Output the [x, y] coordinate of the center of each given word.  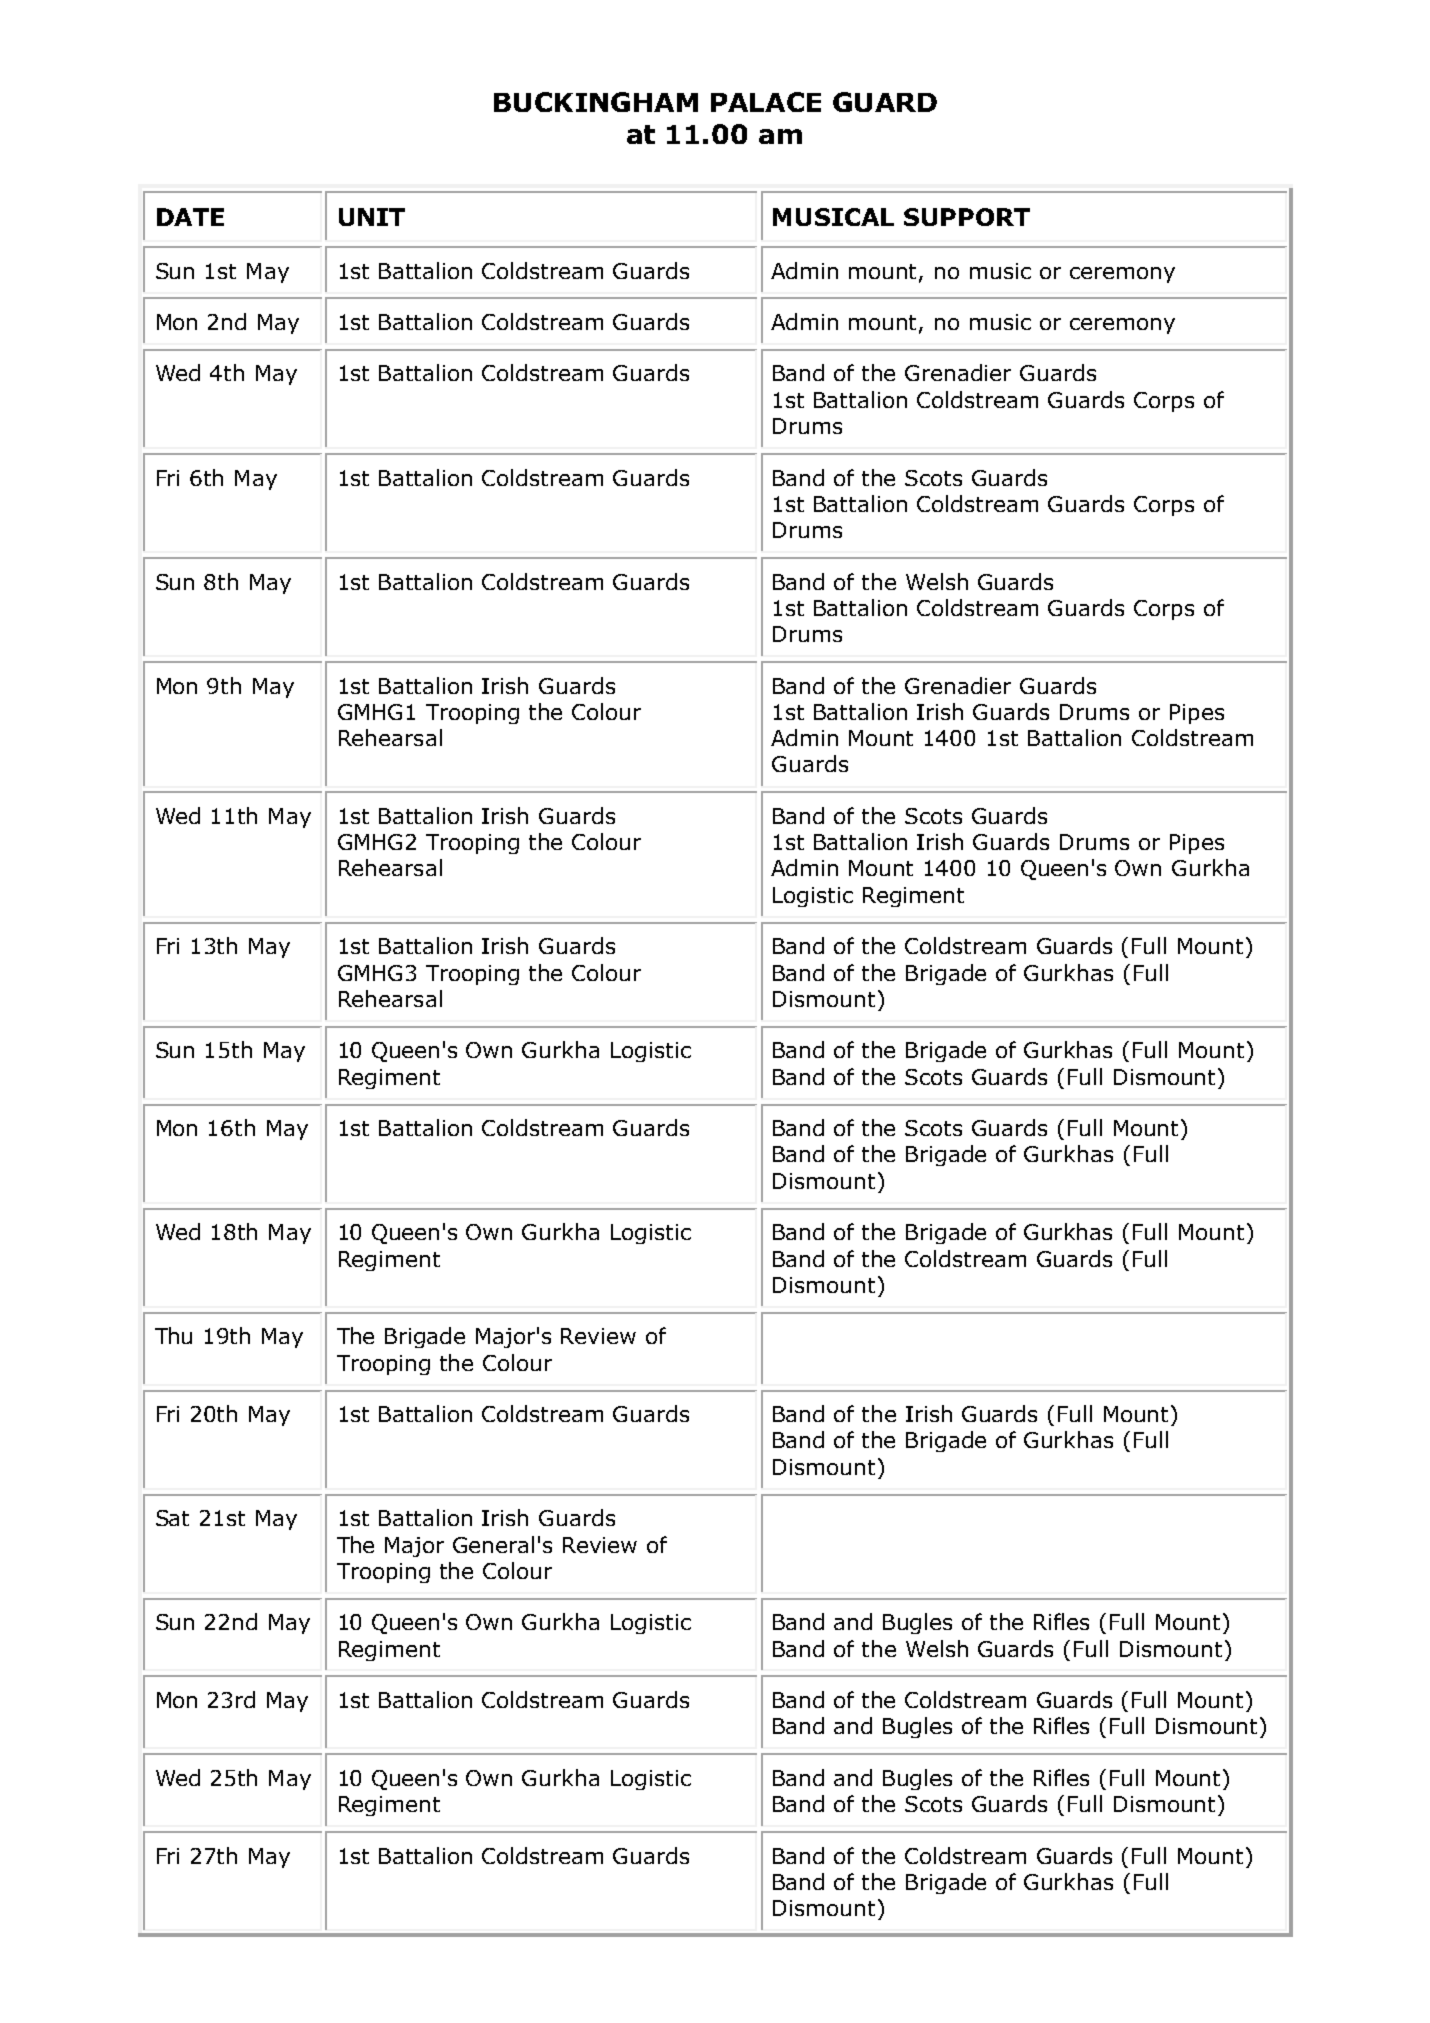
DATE [190, 217]
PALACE [766, 102]
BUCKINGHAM [596, 102]
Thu [173, 1335]
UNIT [372, 217]
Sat [172, 1518]
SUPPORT [967, 217]
